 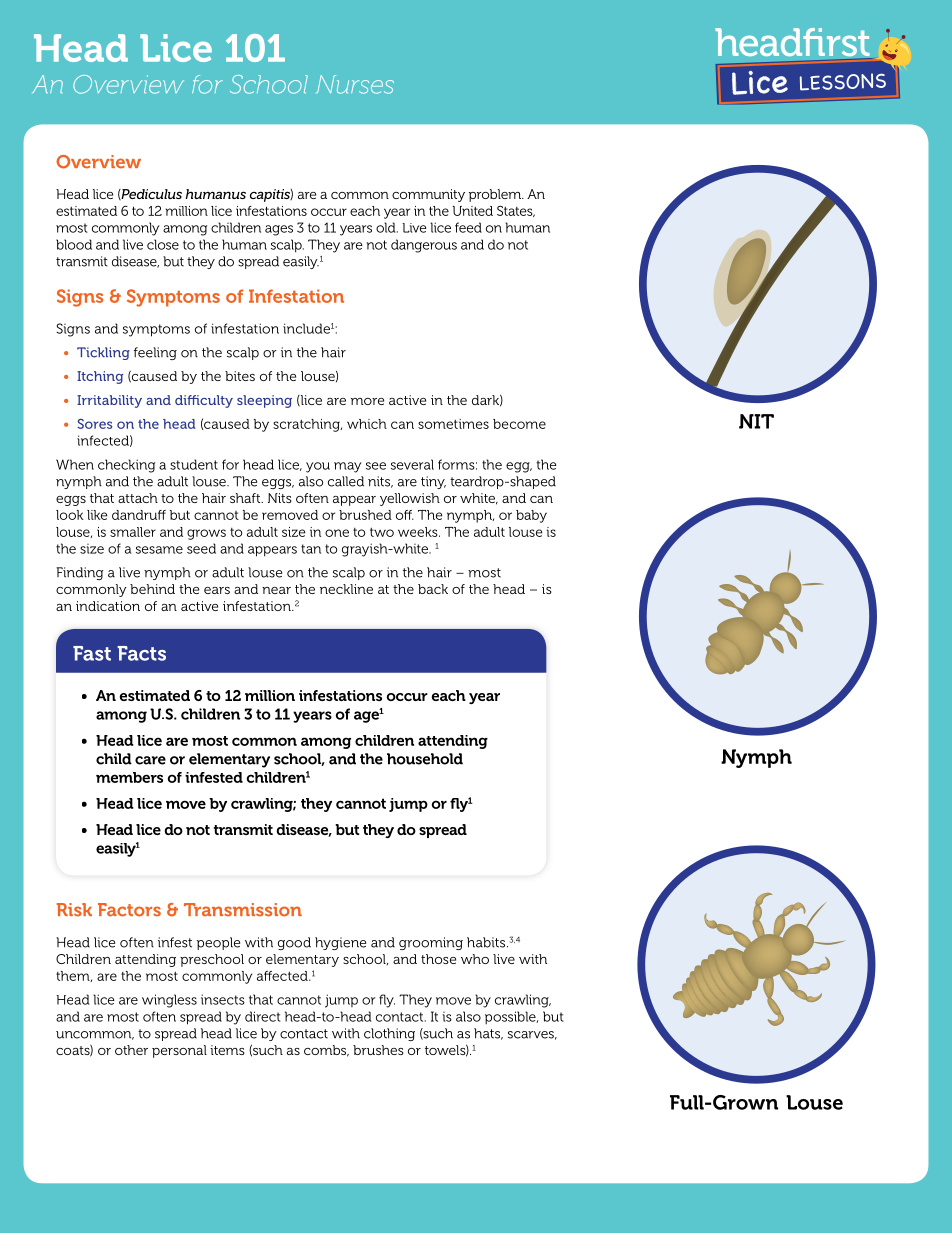 What do you see at coordinates (109, 401) in the document?
I see `Irritability` at bounding box center [109, 401].
